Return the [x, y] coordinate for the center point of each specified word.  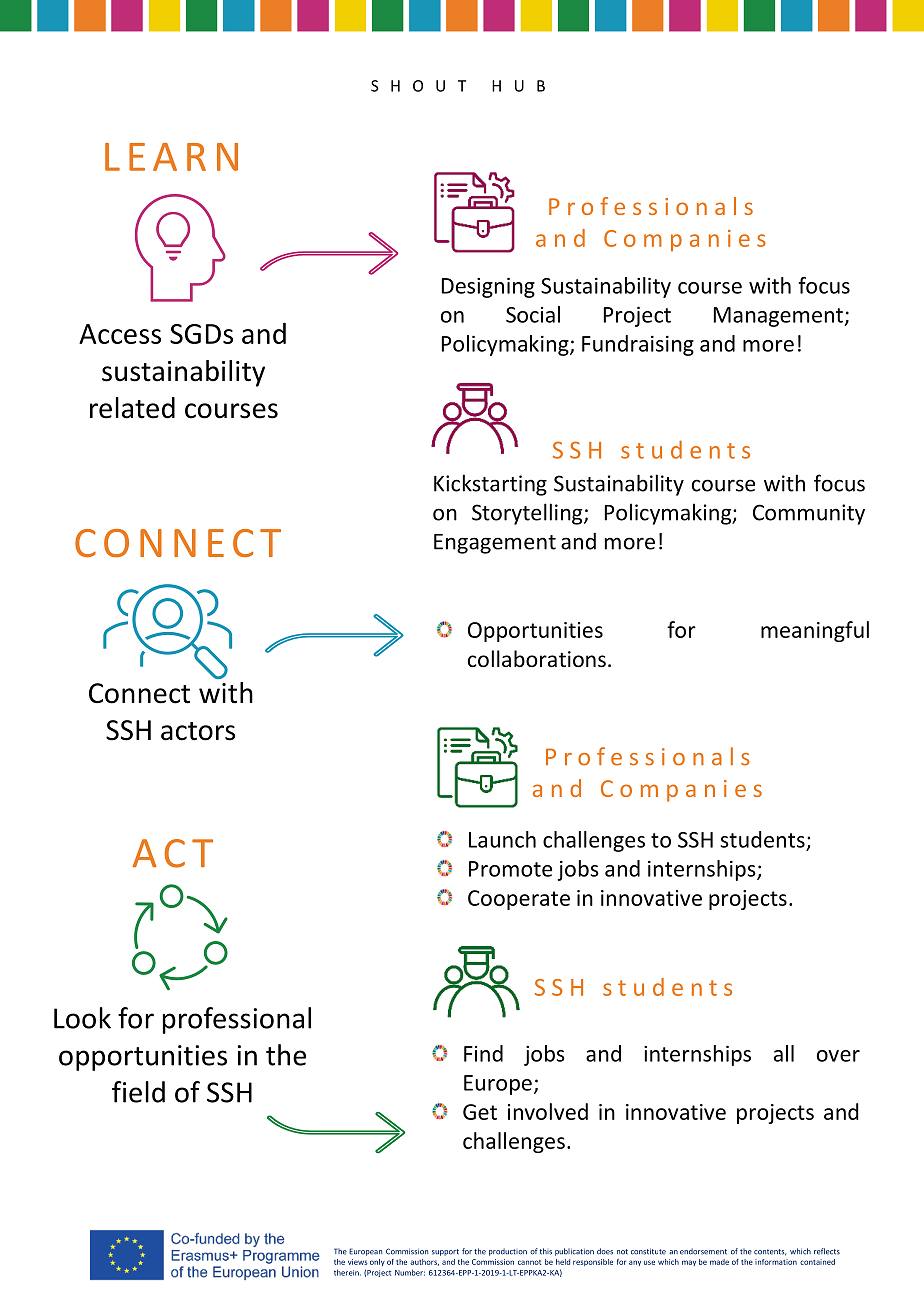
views [358, 1262]
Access [120, 334]
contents [770, 1252]
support [445, 1252]
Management [779, 317]
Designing [488, 287]
